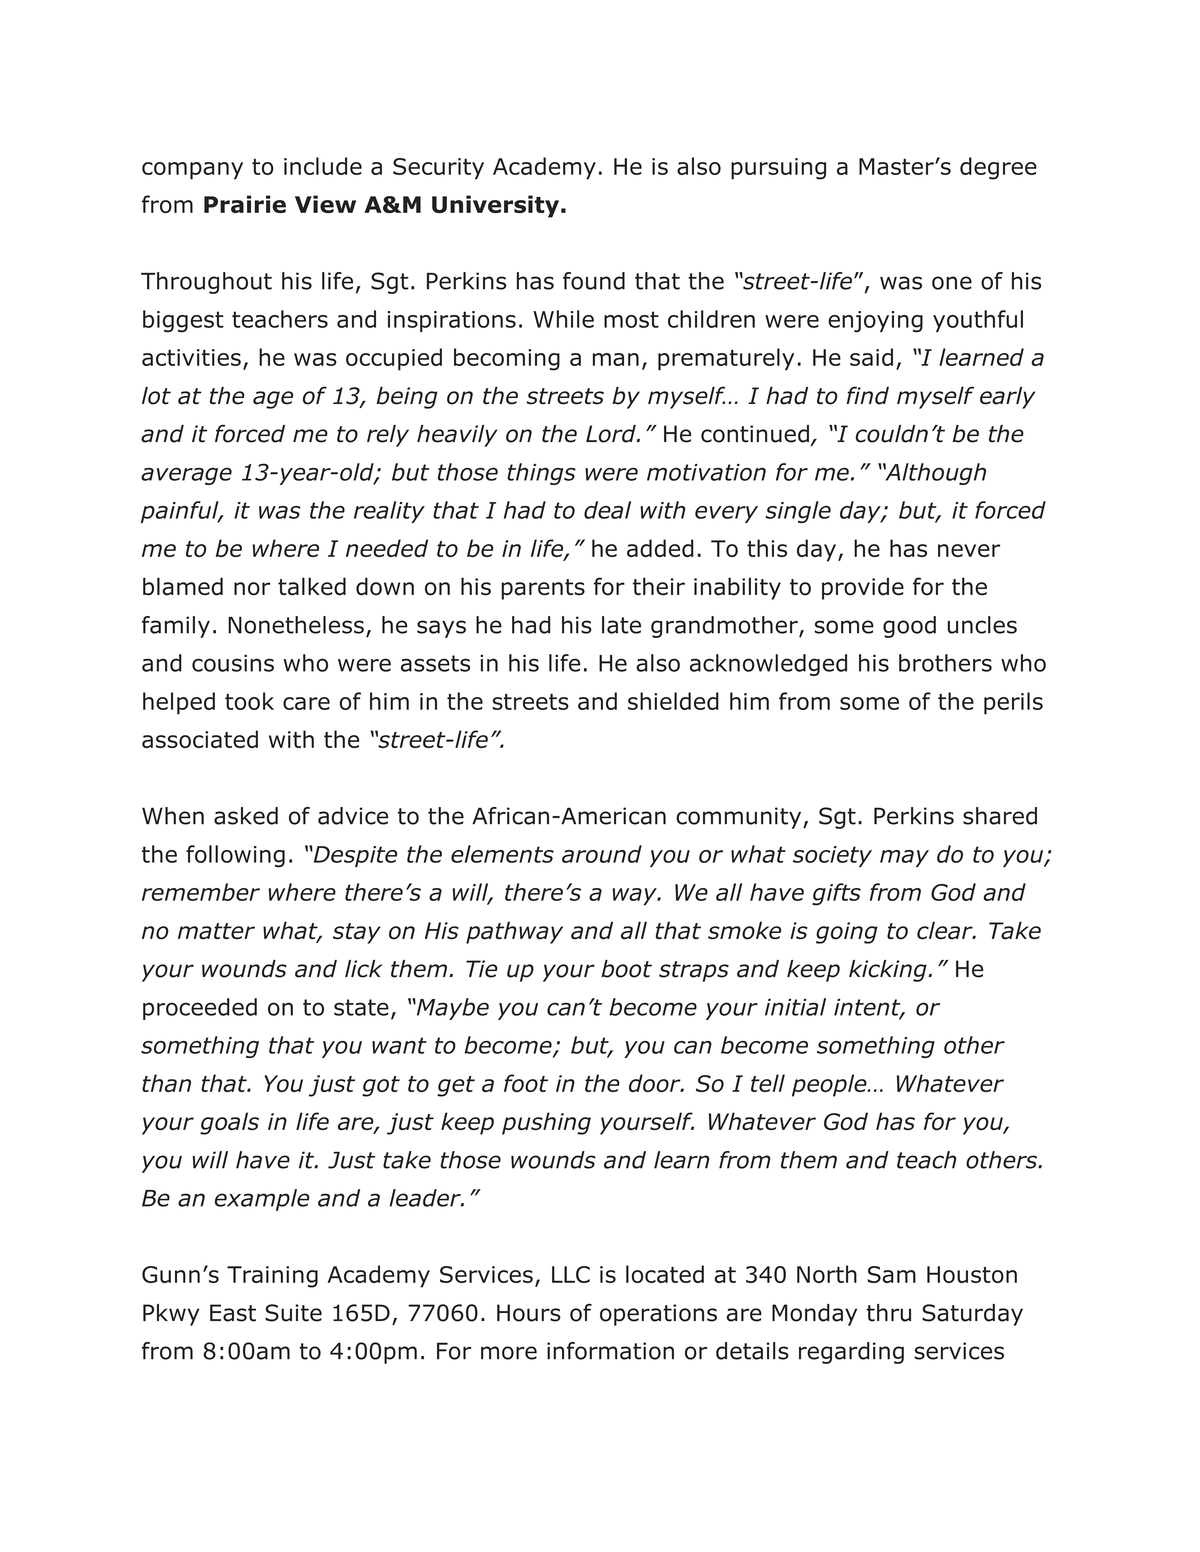 The height and width of the screenshot is (1552, 1200). I want to click on found, so click(594, 281).
